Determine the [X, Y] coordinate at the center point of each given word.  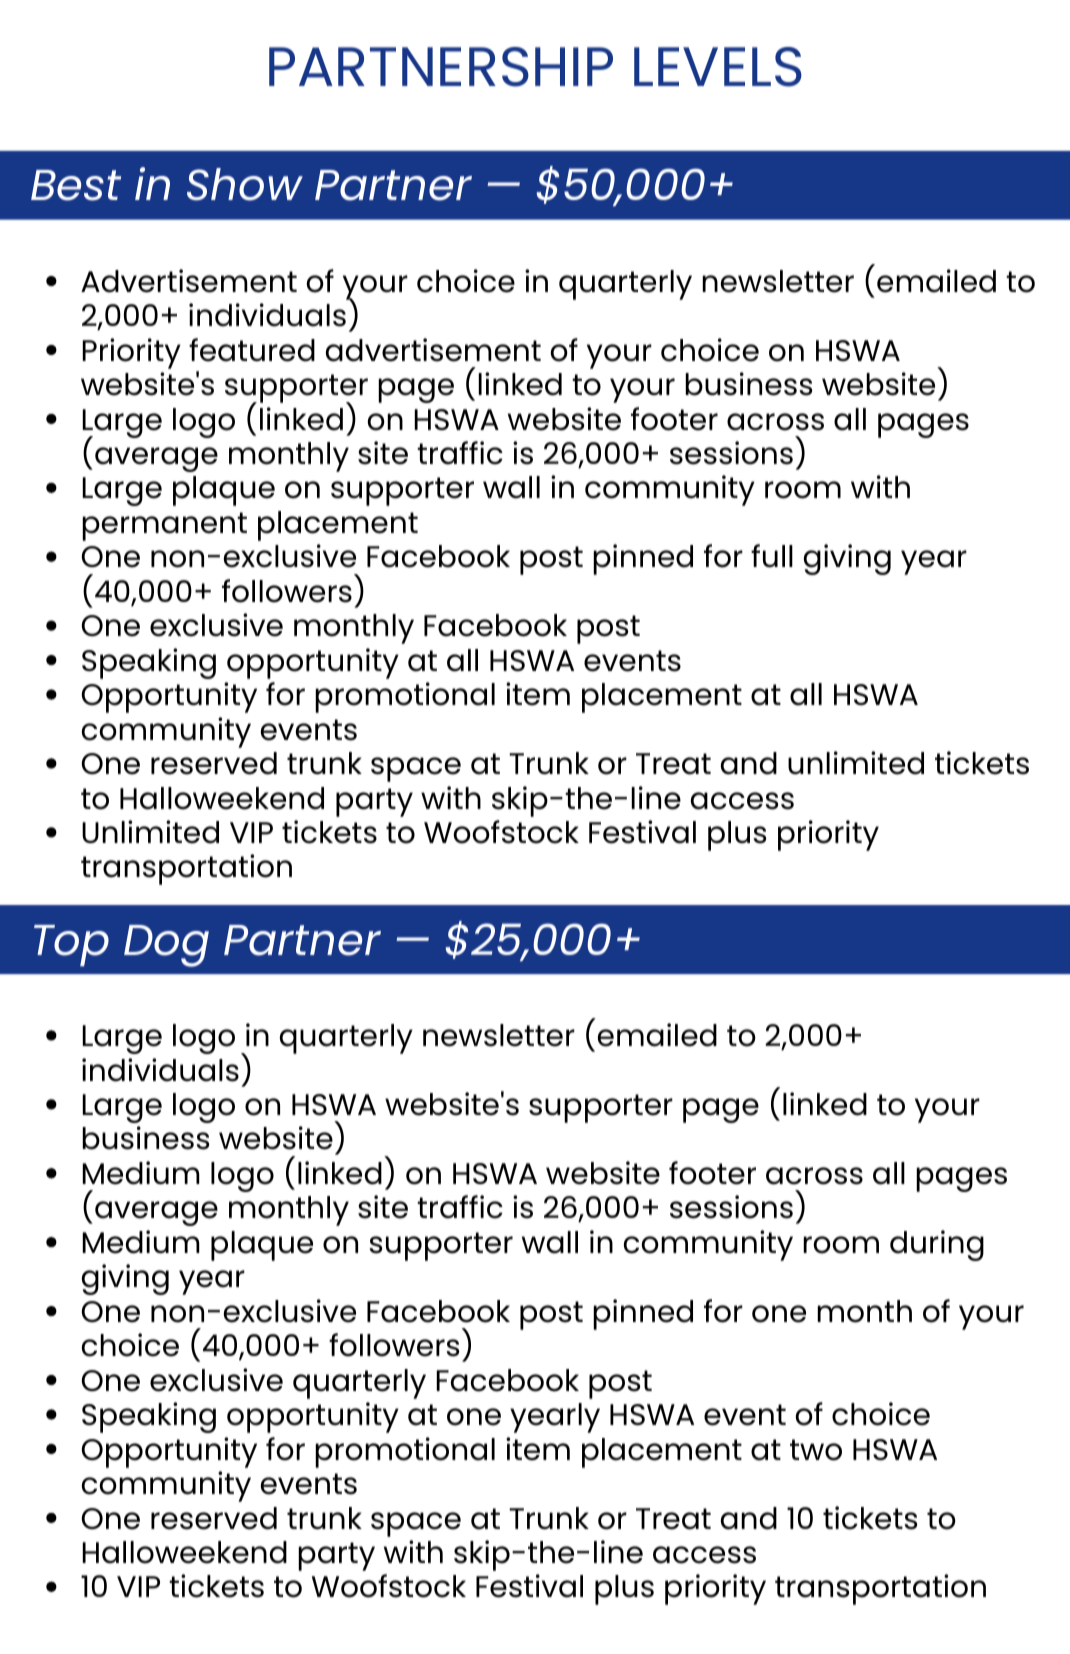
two [816, 1450]
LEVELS [718, 67]
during [937, 1245]
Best [76, 185]
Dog [166, 946]
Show [245, 184]
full [772, 556]
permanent [164, 526]
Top [71, 945]
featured [252, 350]
